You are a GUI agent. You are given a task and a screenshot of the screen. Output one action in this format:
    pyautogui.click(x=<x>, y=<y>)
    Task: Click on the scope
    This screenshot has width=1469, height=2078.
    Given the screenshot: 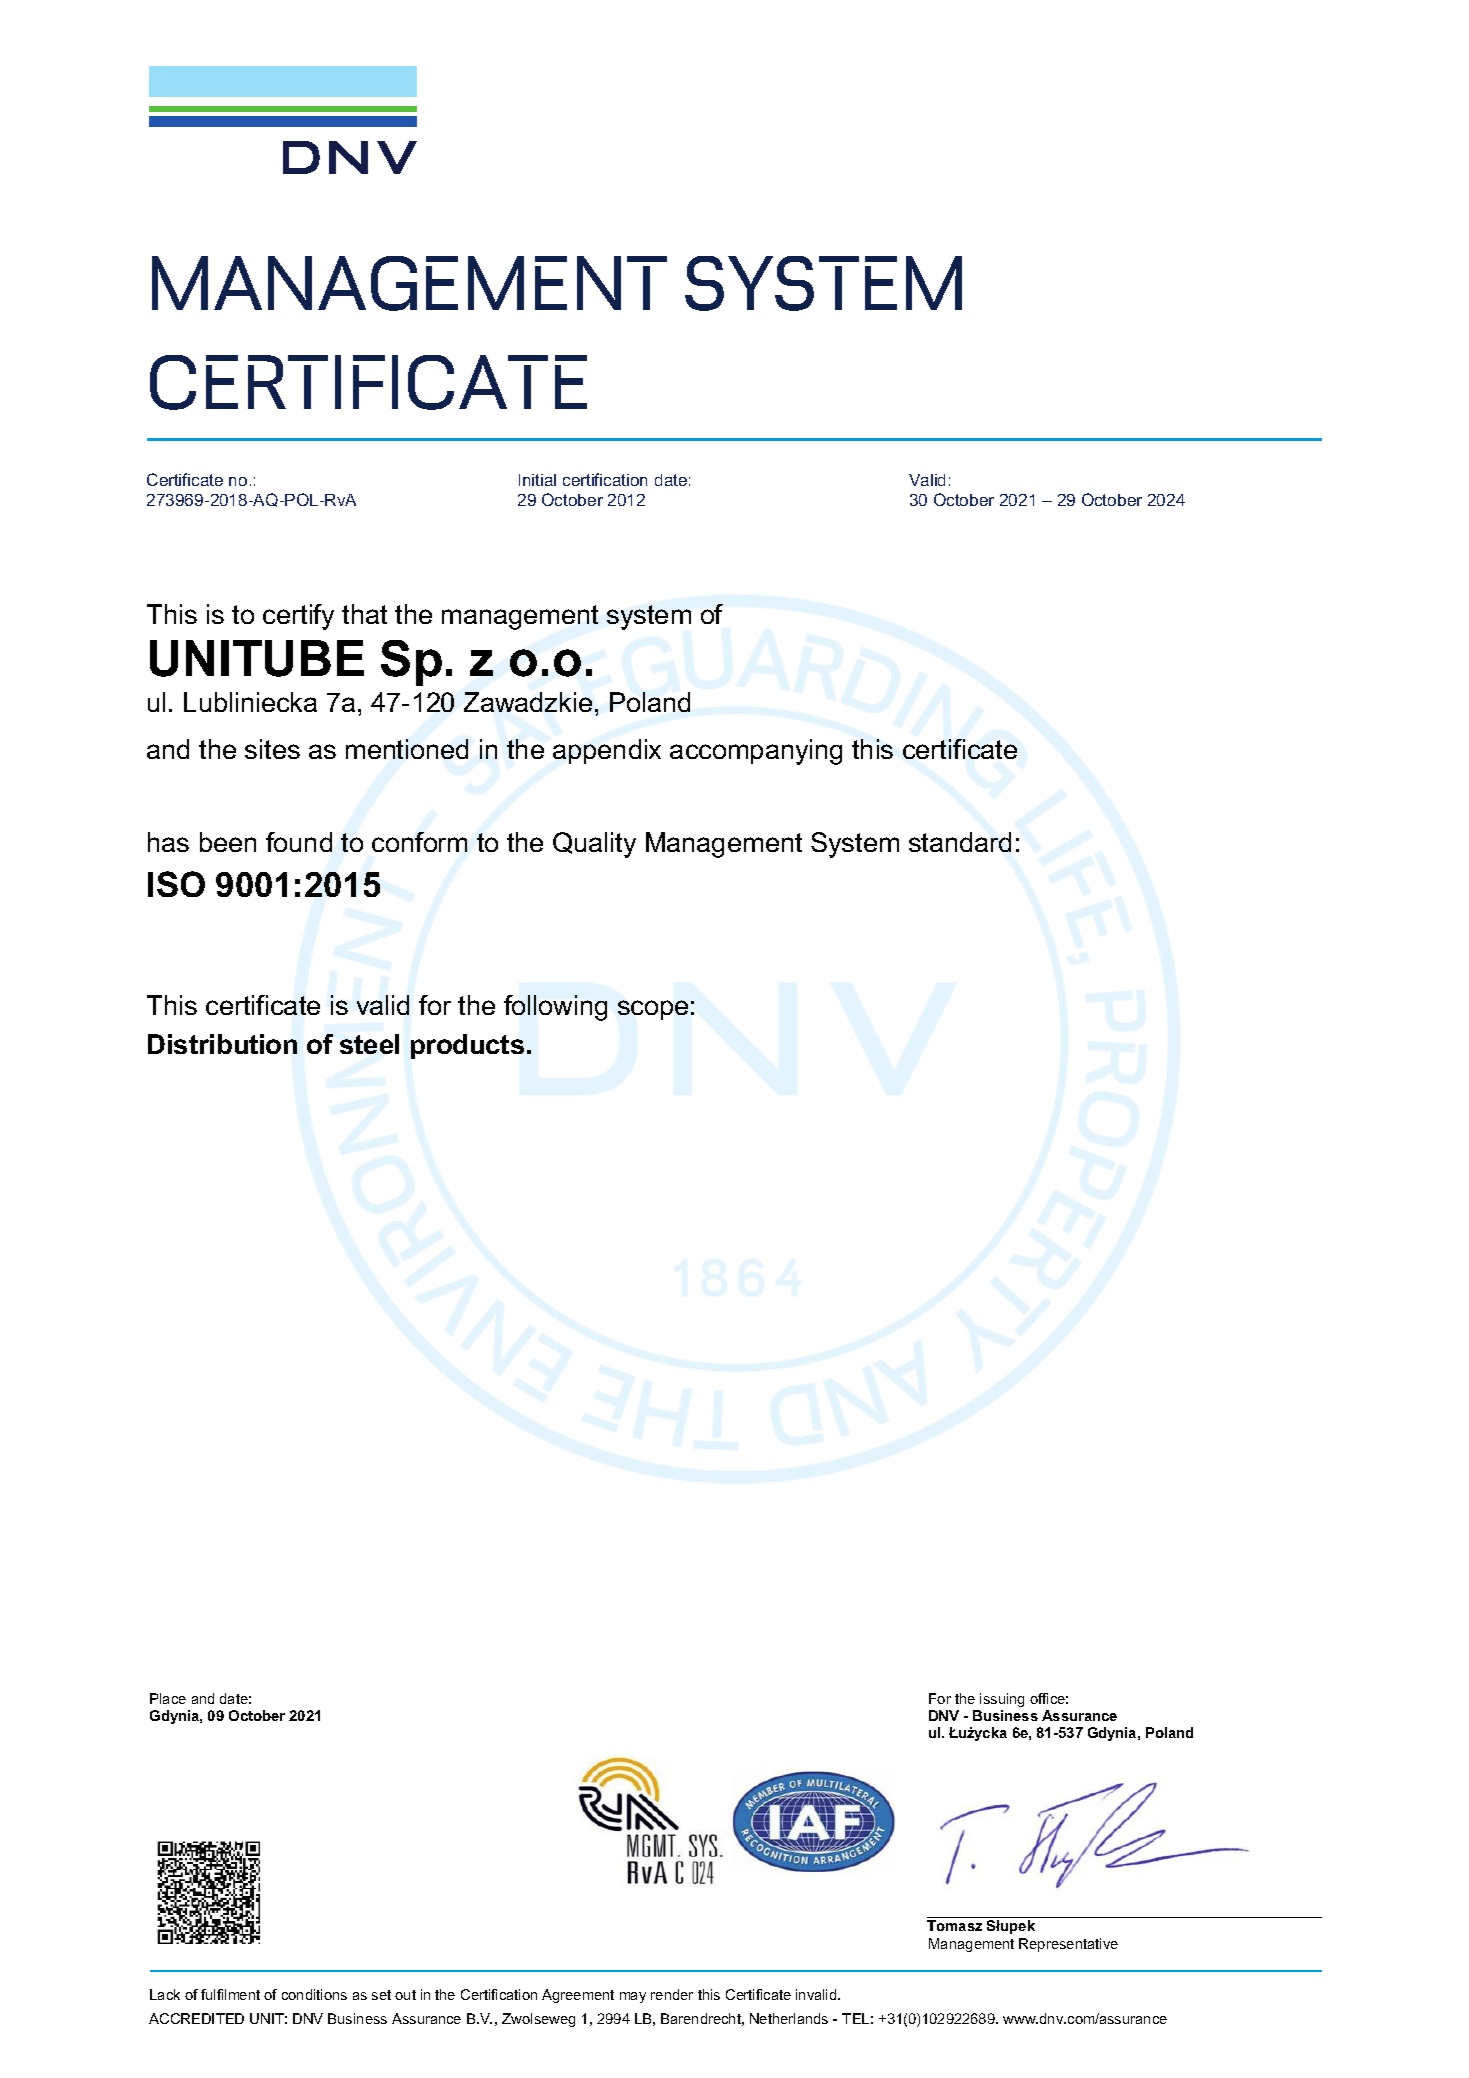 What is the action you would take?
    pyautogui.click(x=653, y=1010)
